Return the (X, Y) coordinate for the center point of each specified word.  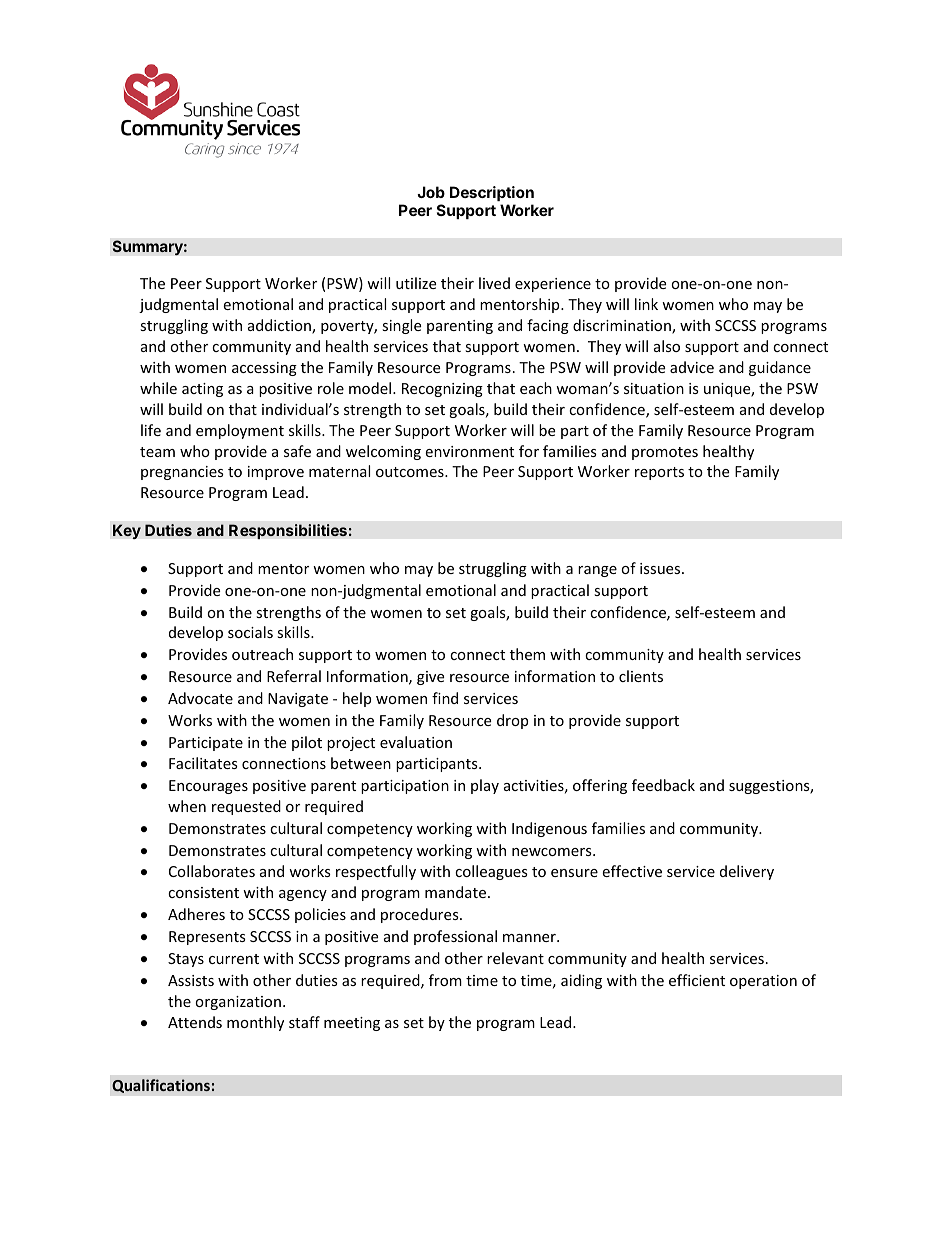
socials (250, 632)
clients (641, 676)
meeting (352, 1024)
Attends (195, 1022)
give (430, 678)
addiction (280, 326)
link (646, 304)
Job (431, 192)
